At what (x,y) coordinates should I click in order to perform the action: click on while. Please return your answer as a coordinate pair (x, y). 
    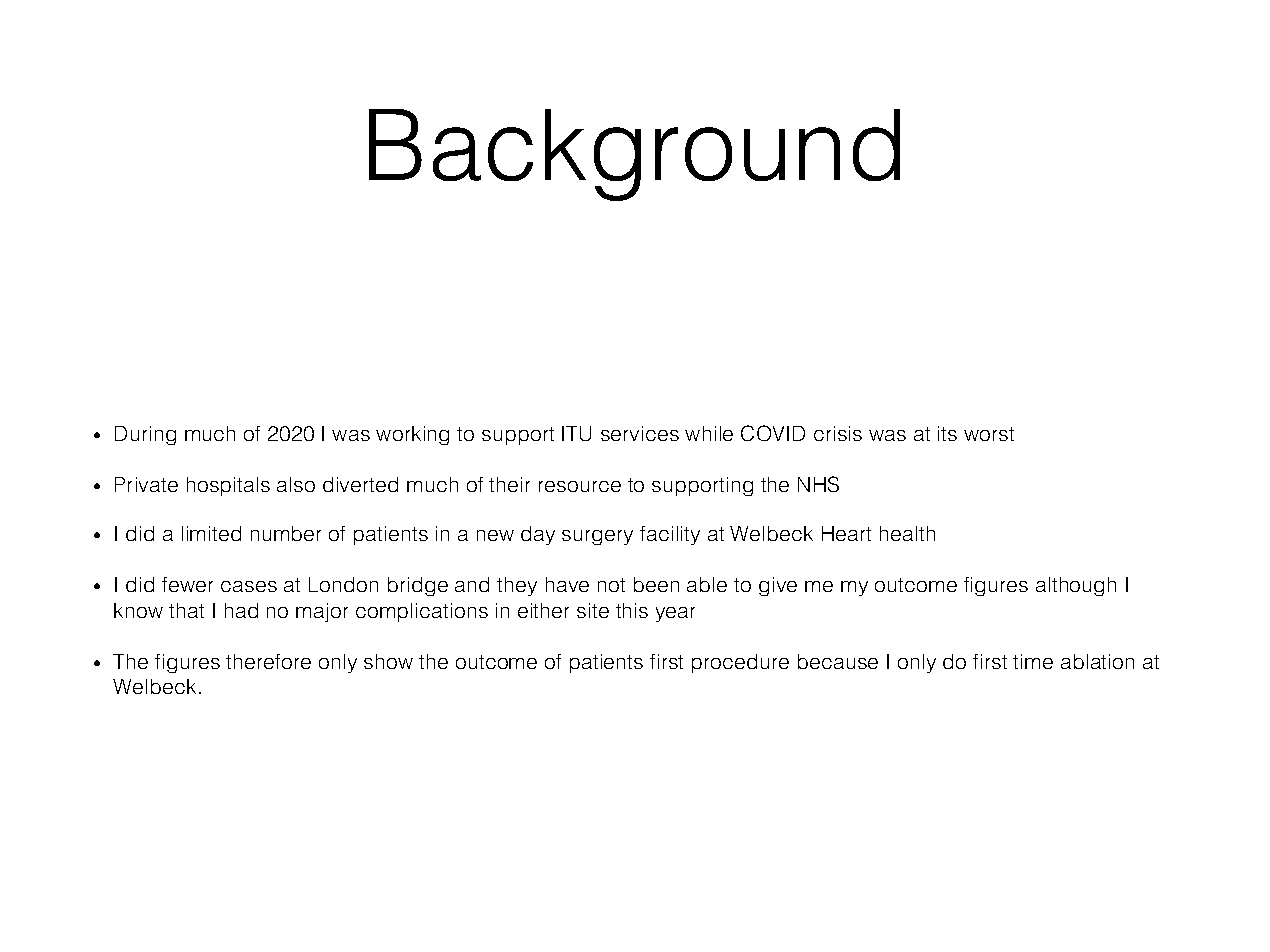
    Looking at the image, I should click on (709, 433).
